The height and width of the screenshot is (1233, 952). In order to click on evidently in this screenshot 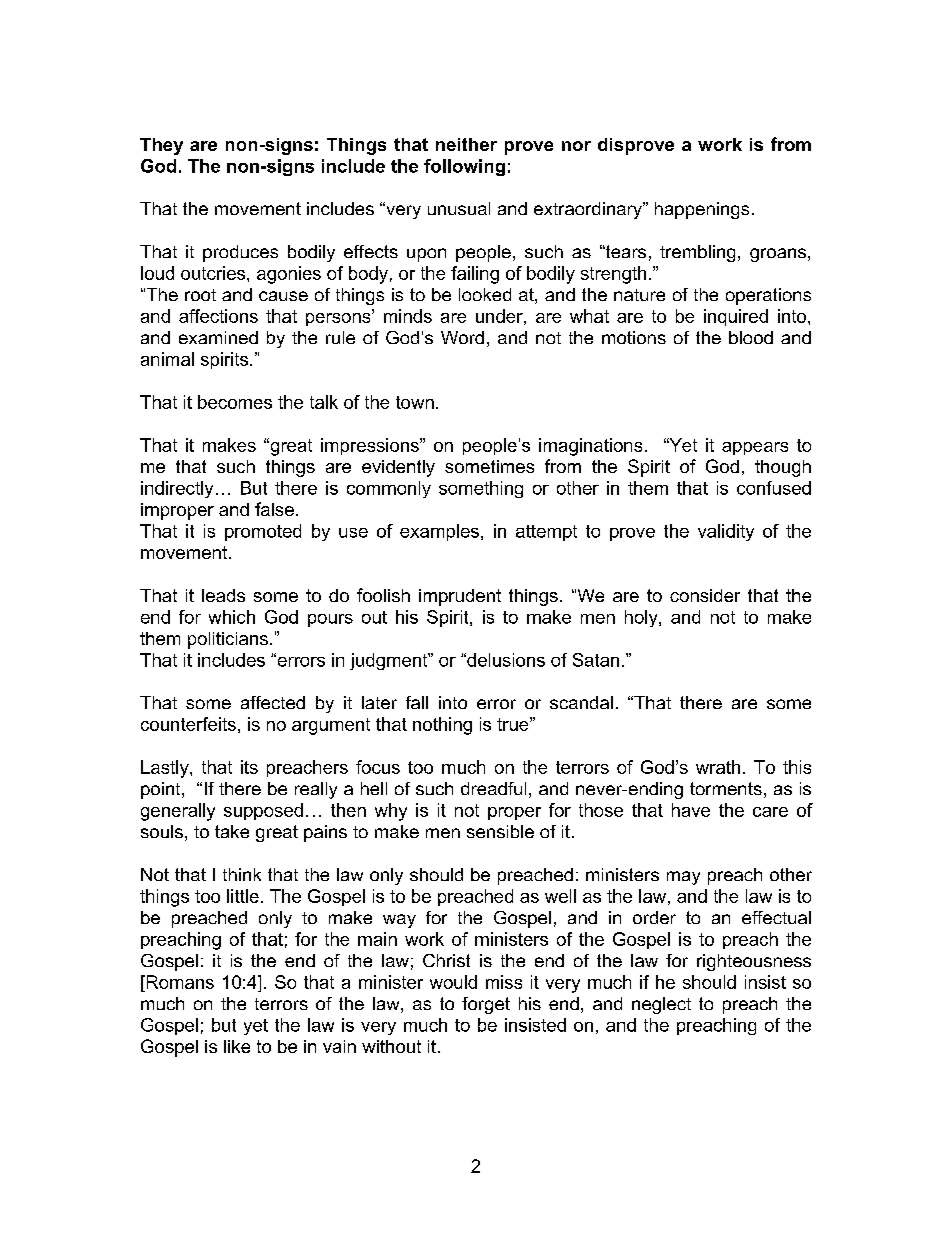, I will do `click(398, 468)`.
